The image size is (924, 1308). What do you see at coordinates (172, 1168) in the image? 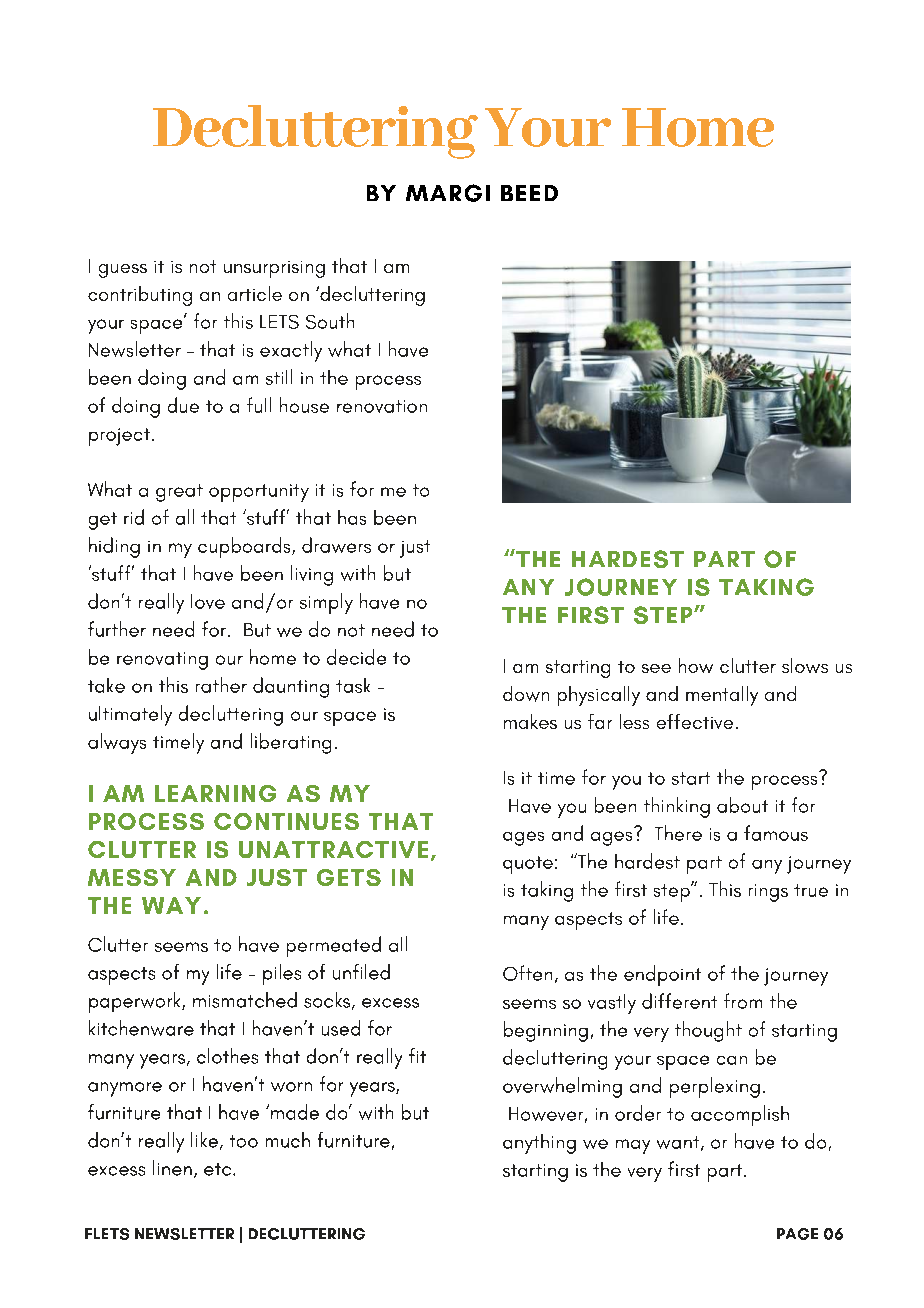
I see `linen` at bounding box center [172, 1168].
